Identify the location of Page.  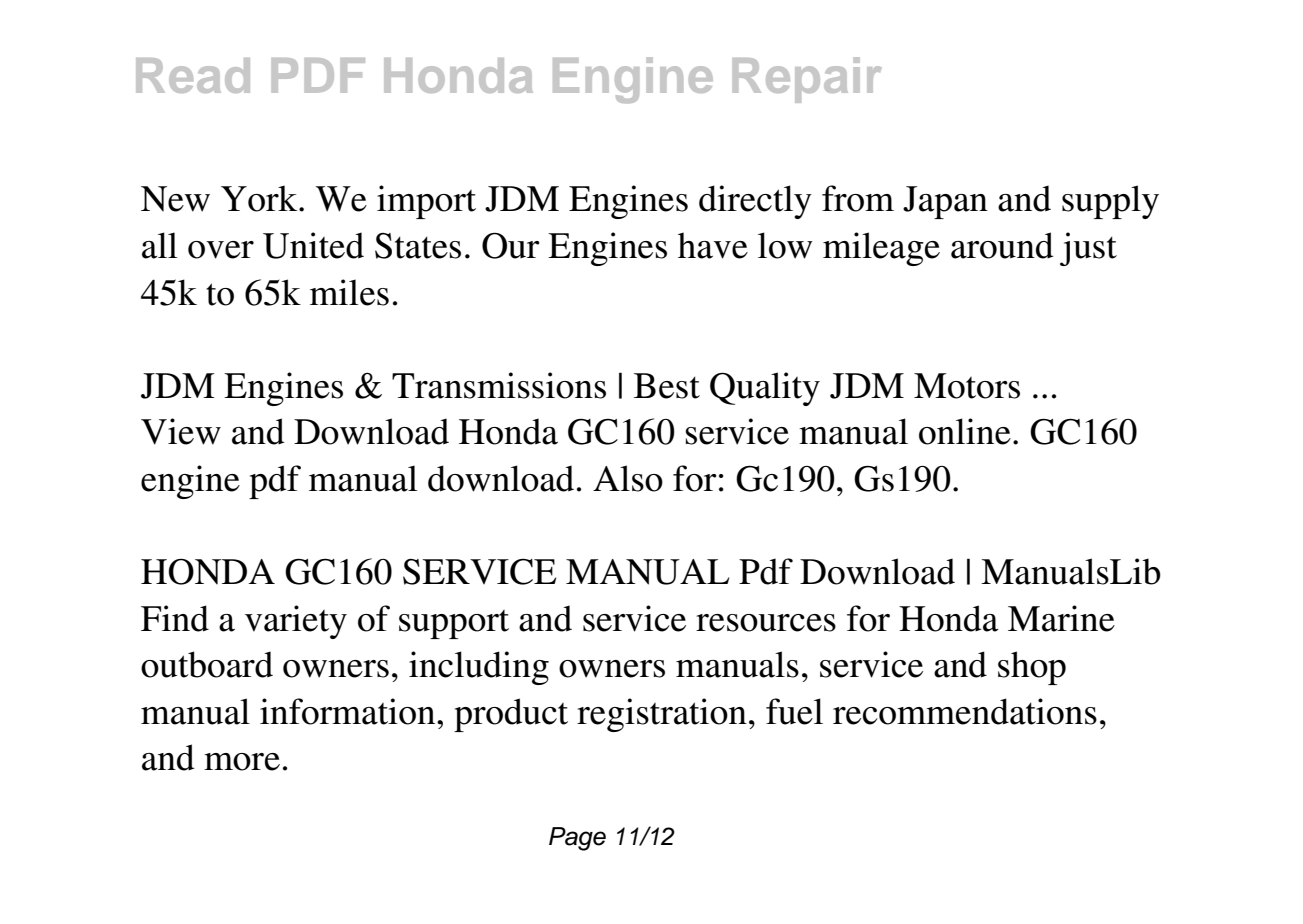
(577, 839).
